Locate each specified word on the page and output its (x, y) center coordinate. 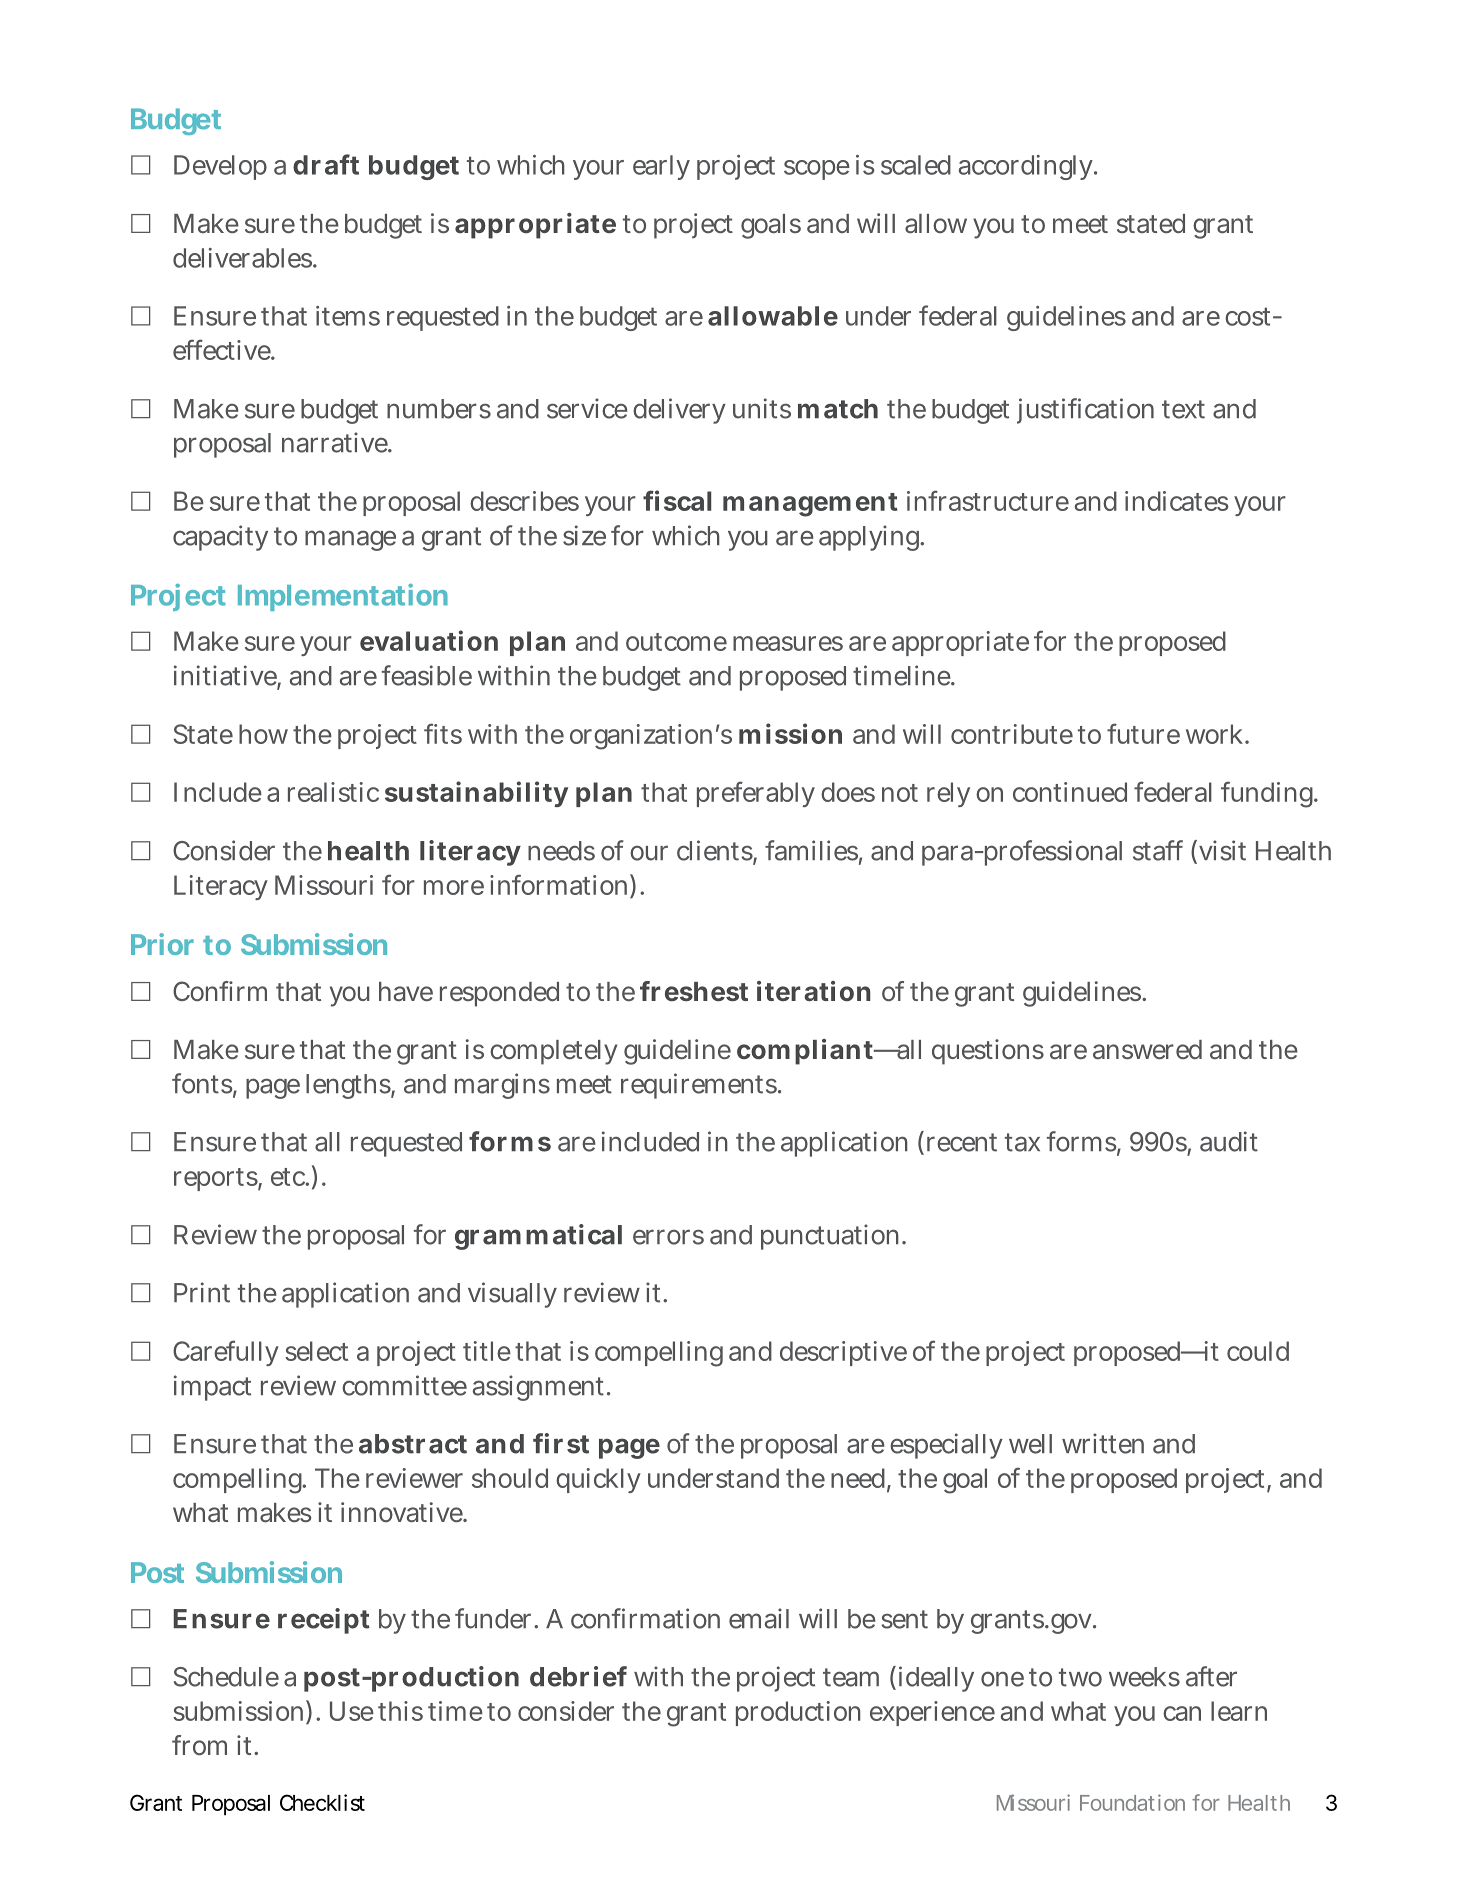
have (406, 991)
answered (1147, 1049)
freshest (694, 991)
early (661, 167)
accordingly (1027, 167)
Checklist (322, 1802)
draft (326, 164)
